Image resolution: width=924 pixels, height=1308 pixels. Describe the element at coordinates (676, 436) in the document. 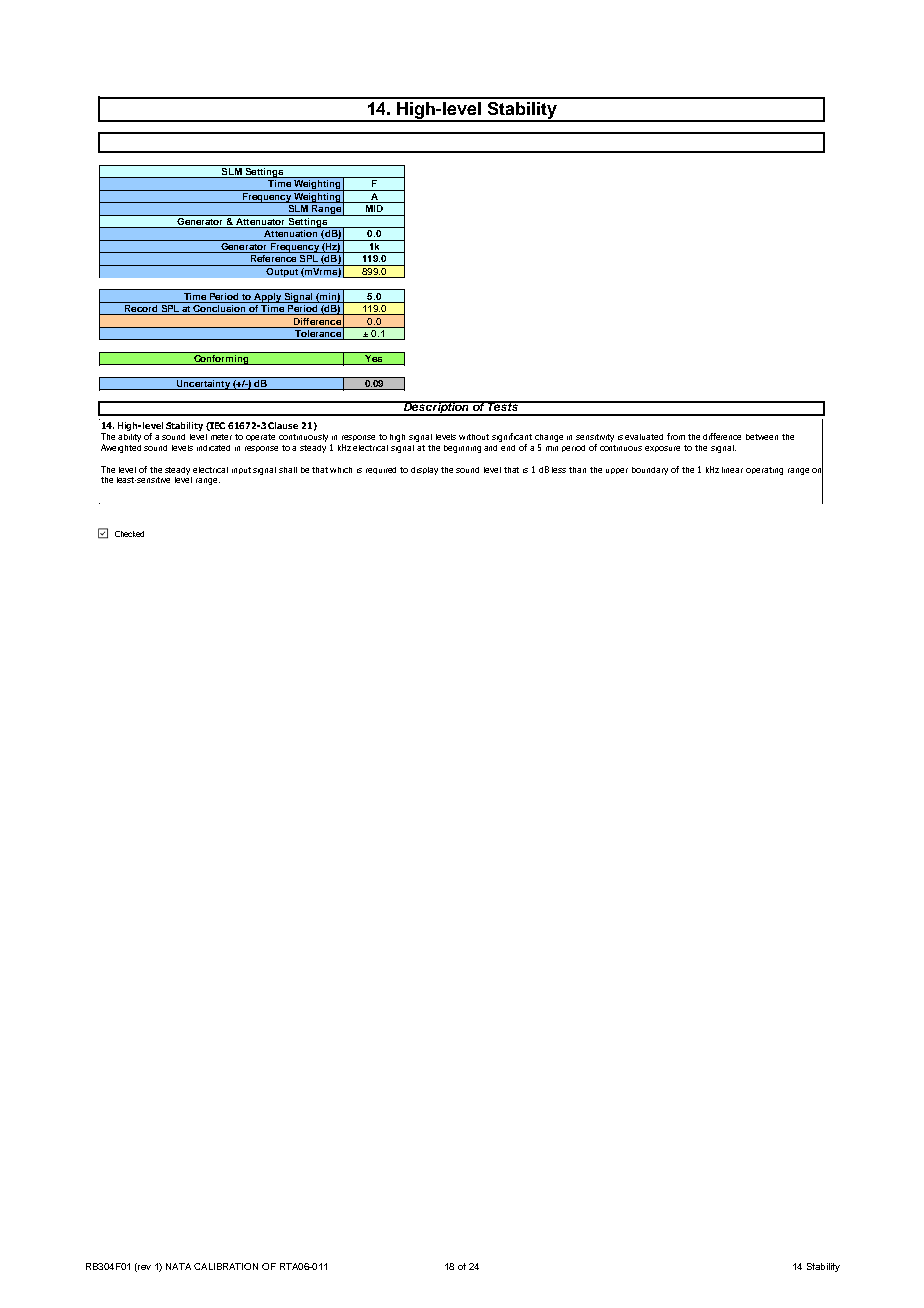

I see `from` at that location.
